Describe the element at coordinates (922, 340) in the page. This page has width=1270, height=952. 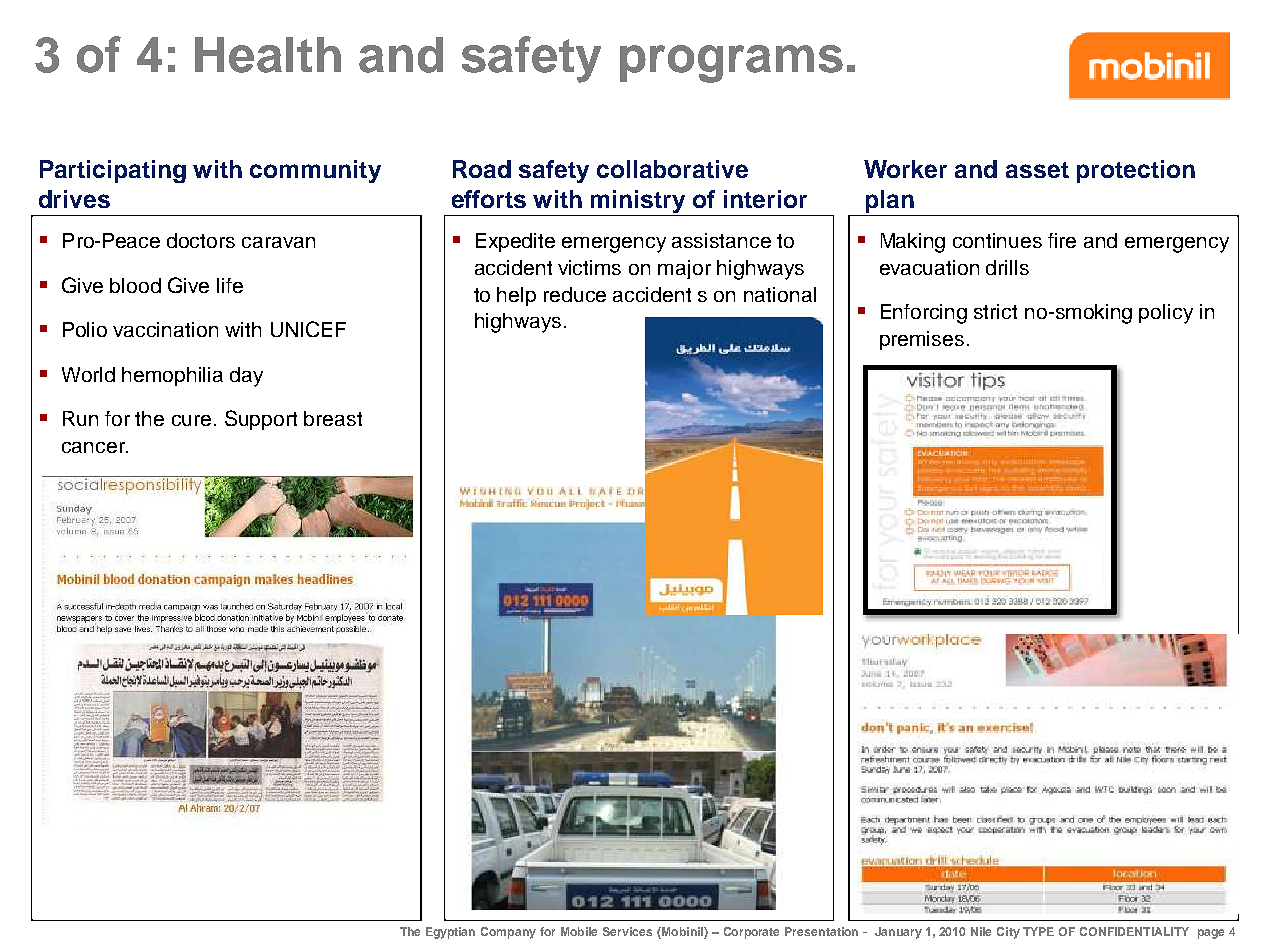
I see `premises` at that location.
